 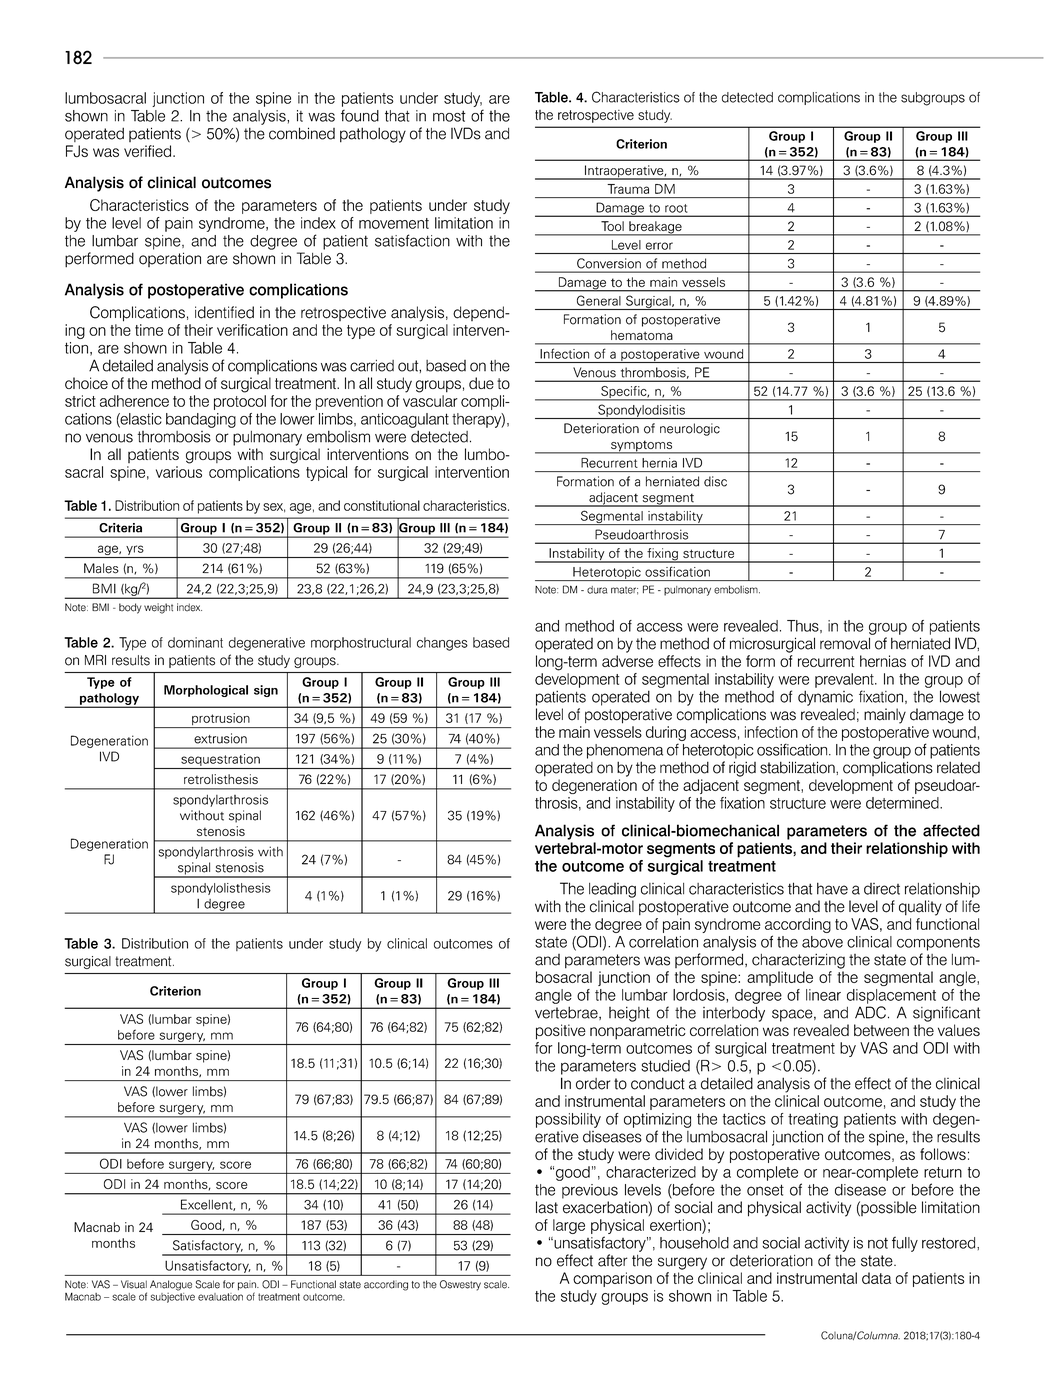 What do you see at coordinates (171, 1285) in the image?
I see `Analogue` at bounding box center [171, 1285].
